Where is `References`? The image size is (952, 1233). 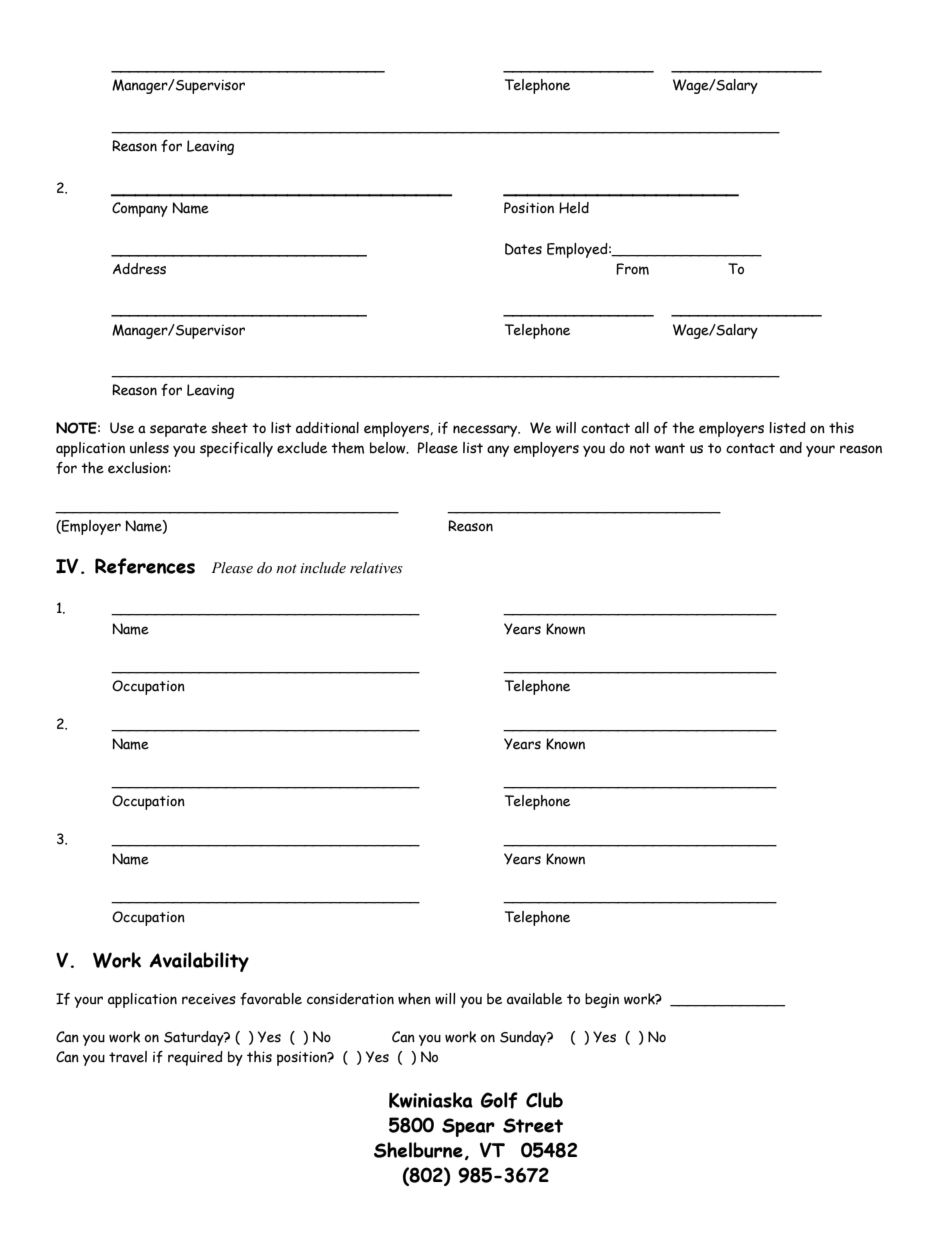 References is located at coordinates (145, 566).
